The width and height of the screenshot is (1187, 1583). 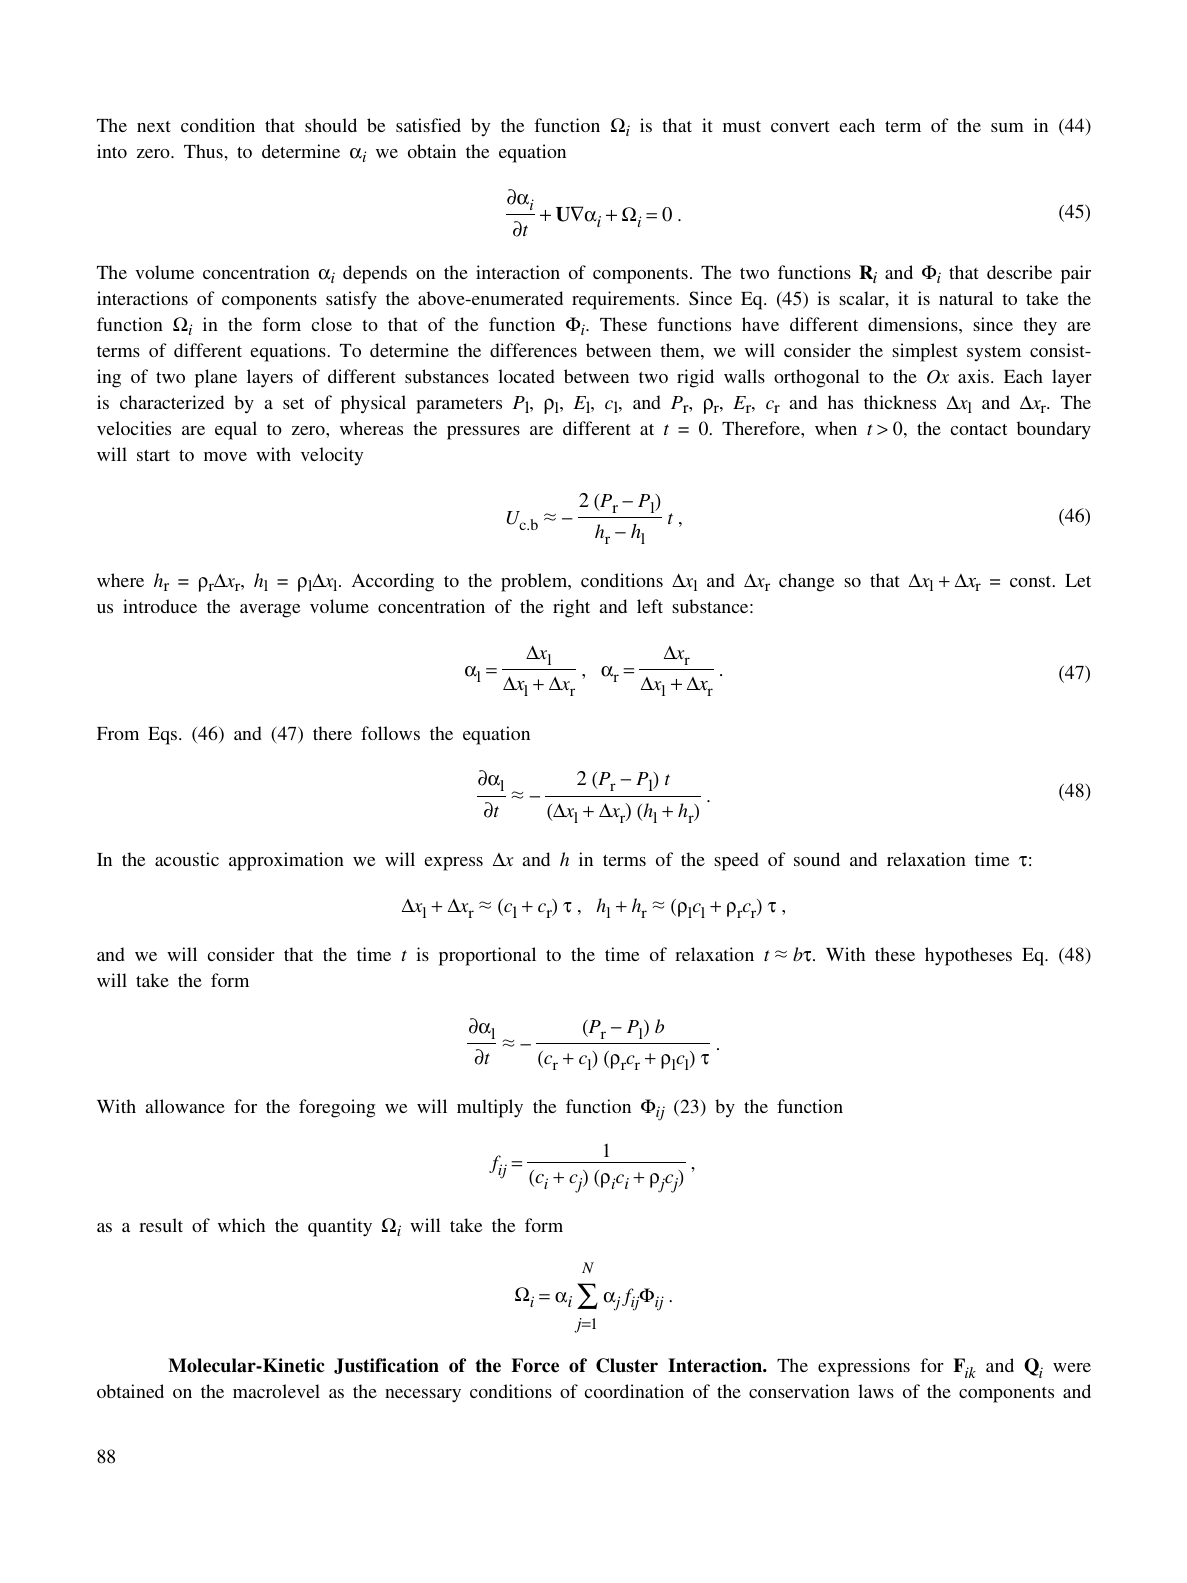 What do you see at coordinates (203, 151) in the screenshot?
I see `Thus` at bounding box center [203, 151].
